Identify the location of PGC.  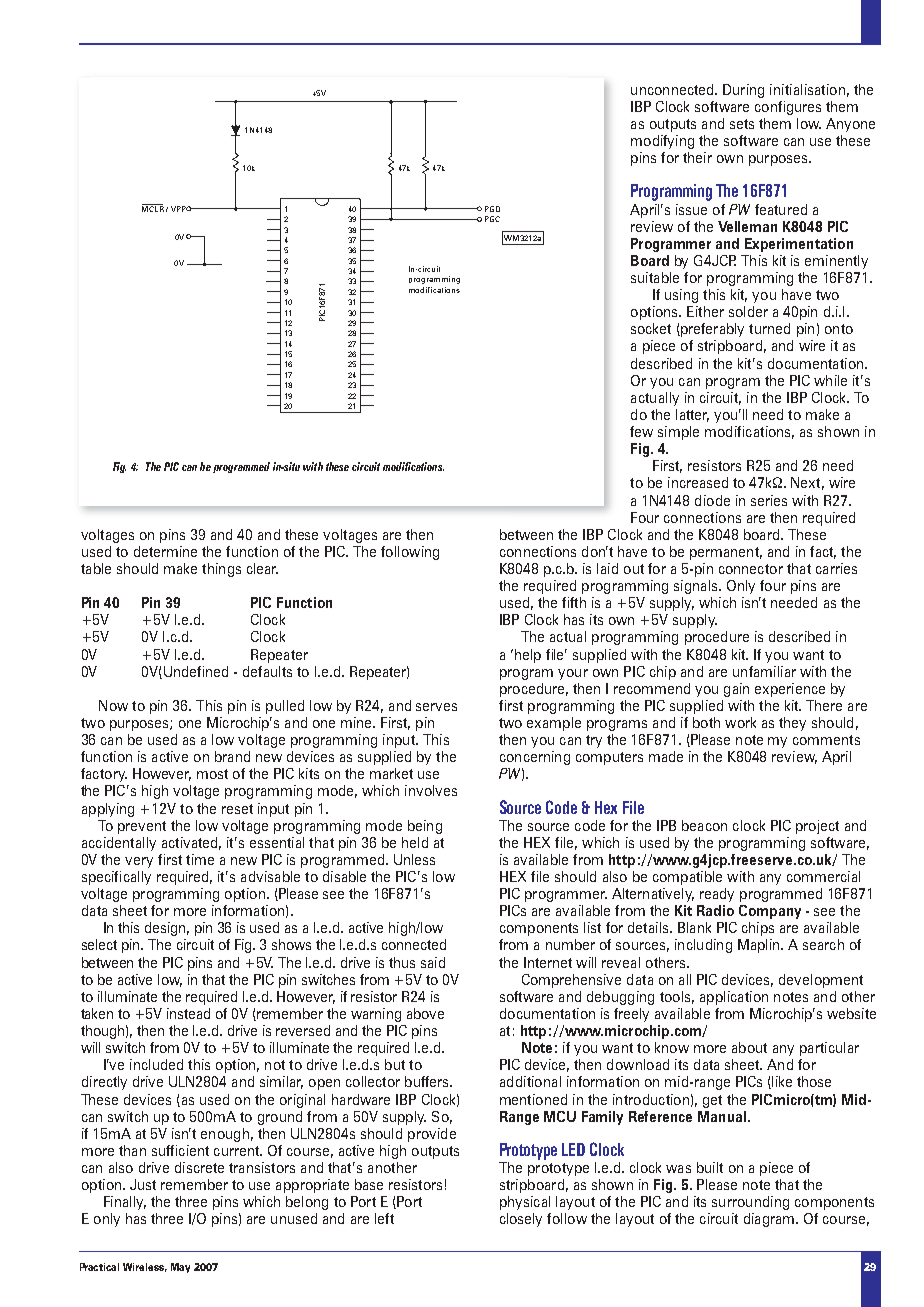
(492, 219).
